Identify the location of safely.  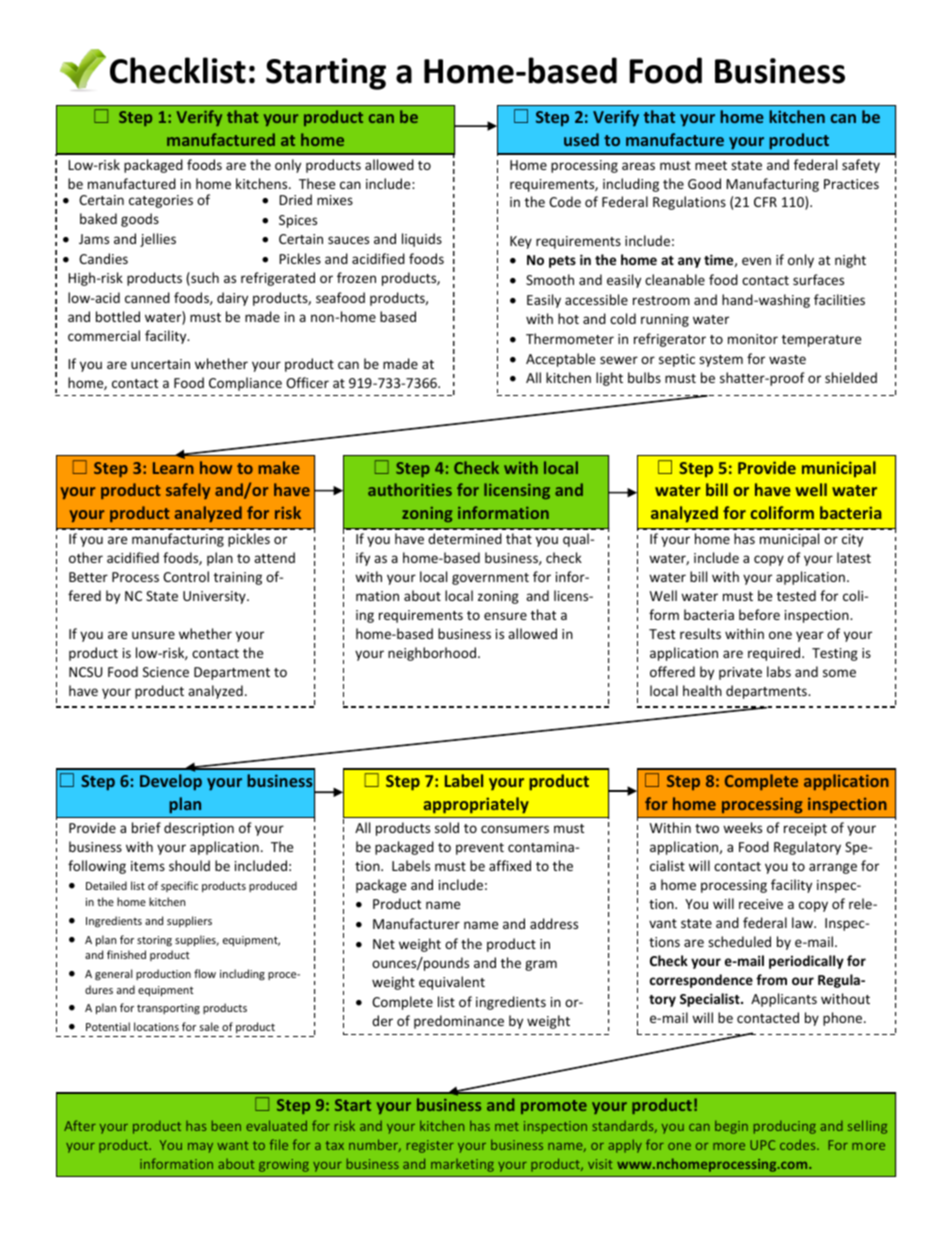
(188, 491).
